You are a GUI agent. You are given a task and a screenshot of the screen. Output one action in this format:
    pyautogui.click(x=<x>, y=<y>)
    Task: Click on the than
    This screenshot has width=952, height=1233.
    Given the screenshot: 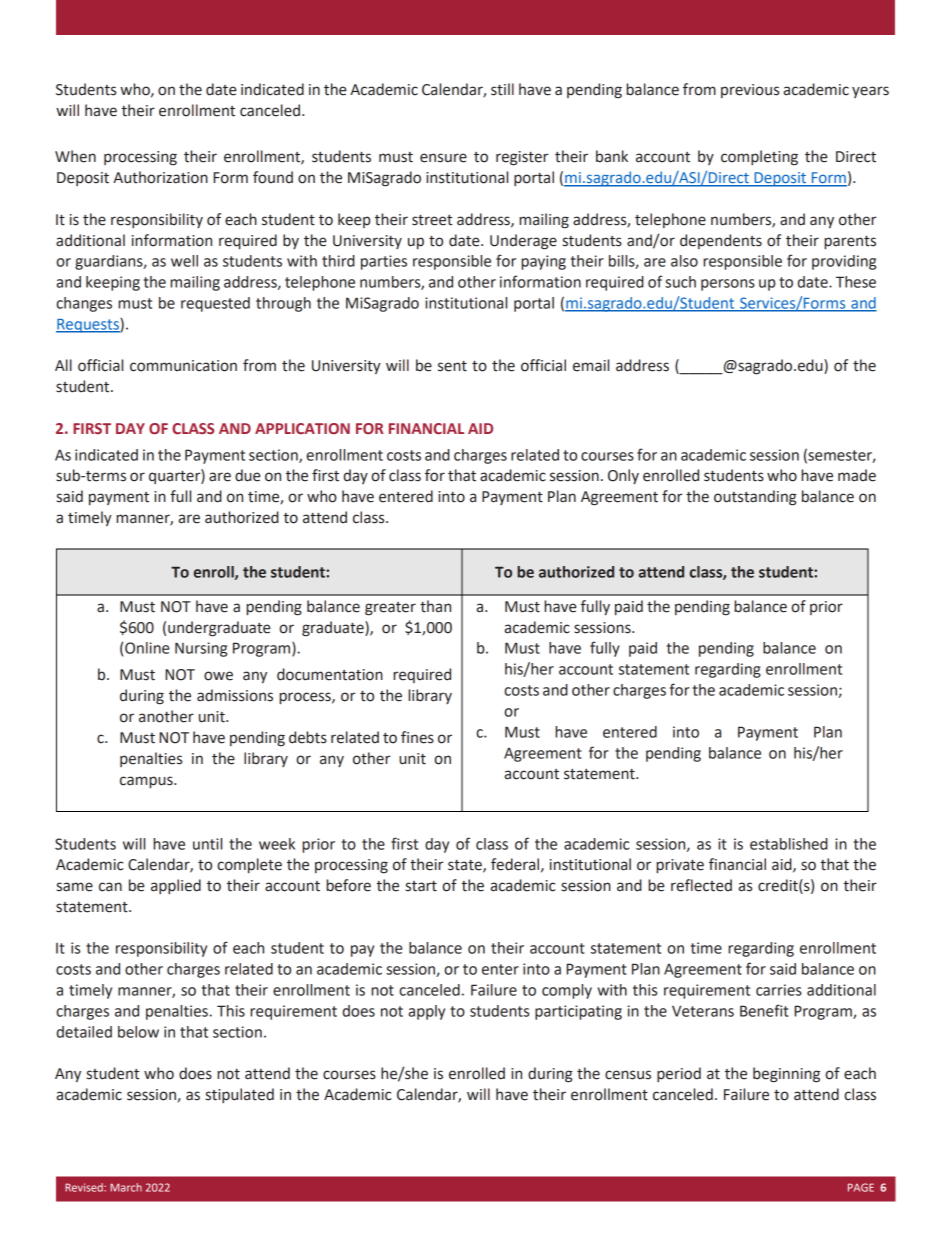 What is the action you would take?
    pyautogui.click(x=435, y=606)
